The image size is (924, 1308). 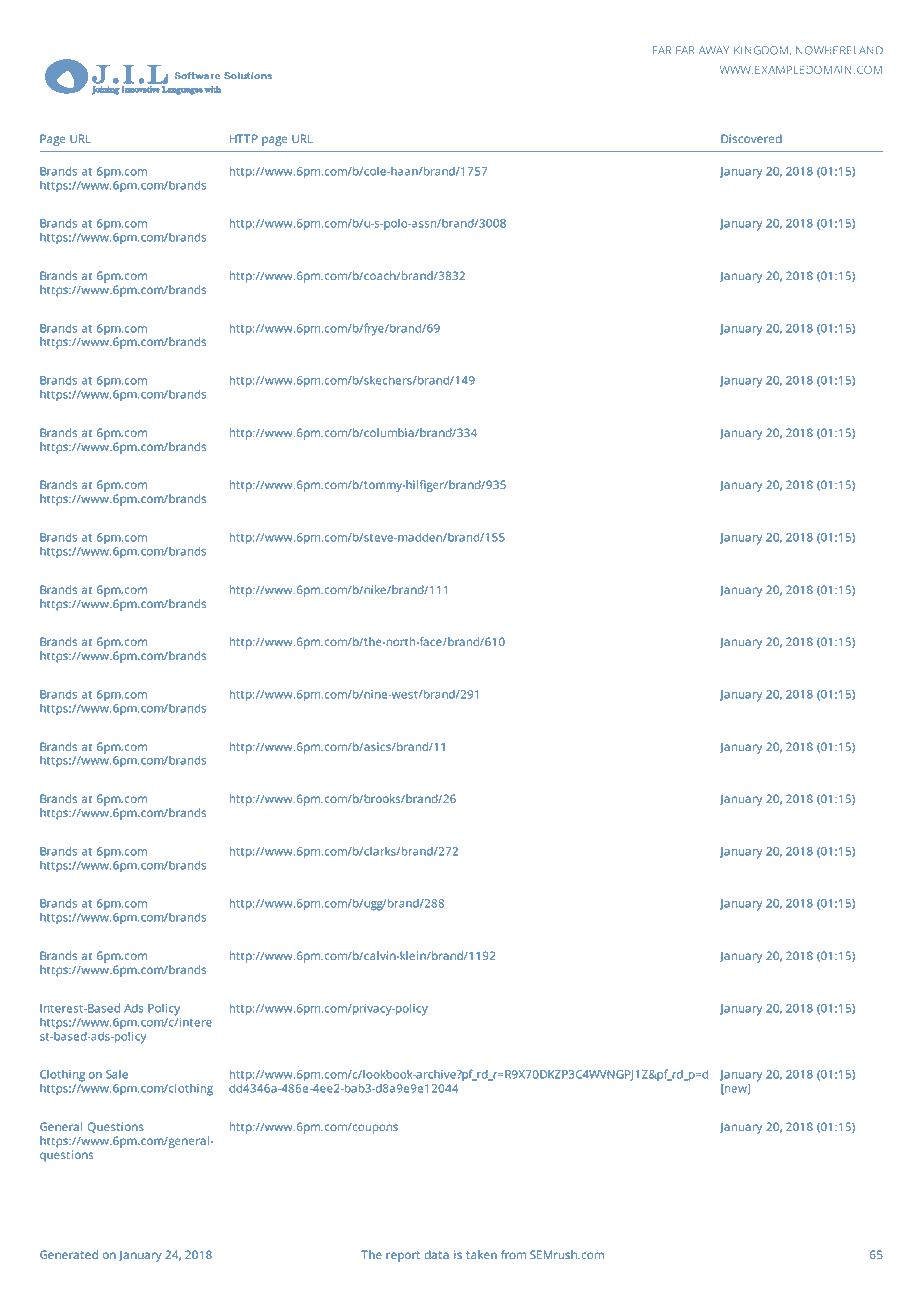 What do you see at coordinates (751, 138) in the screenshot?
I see `Discovered` at bounding box center [751, 138].
